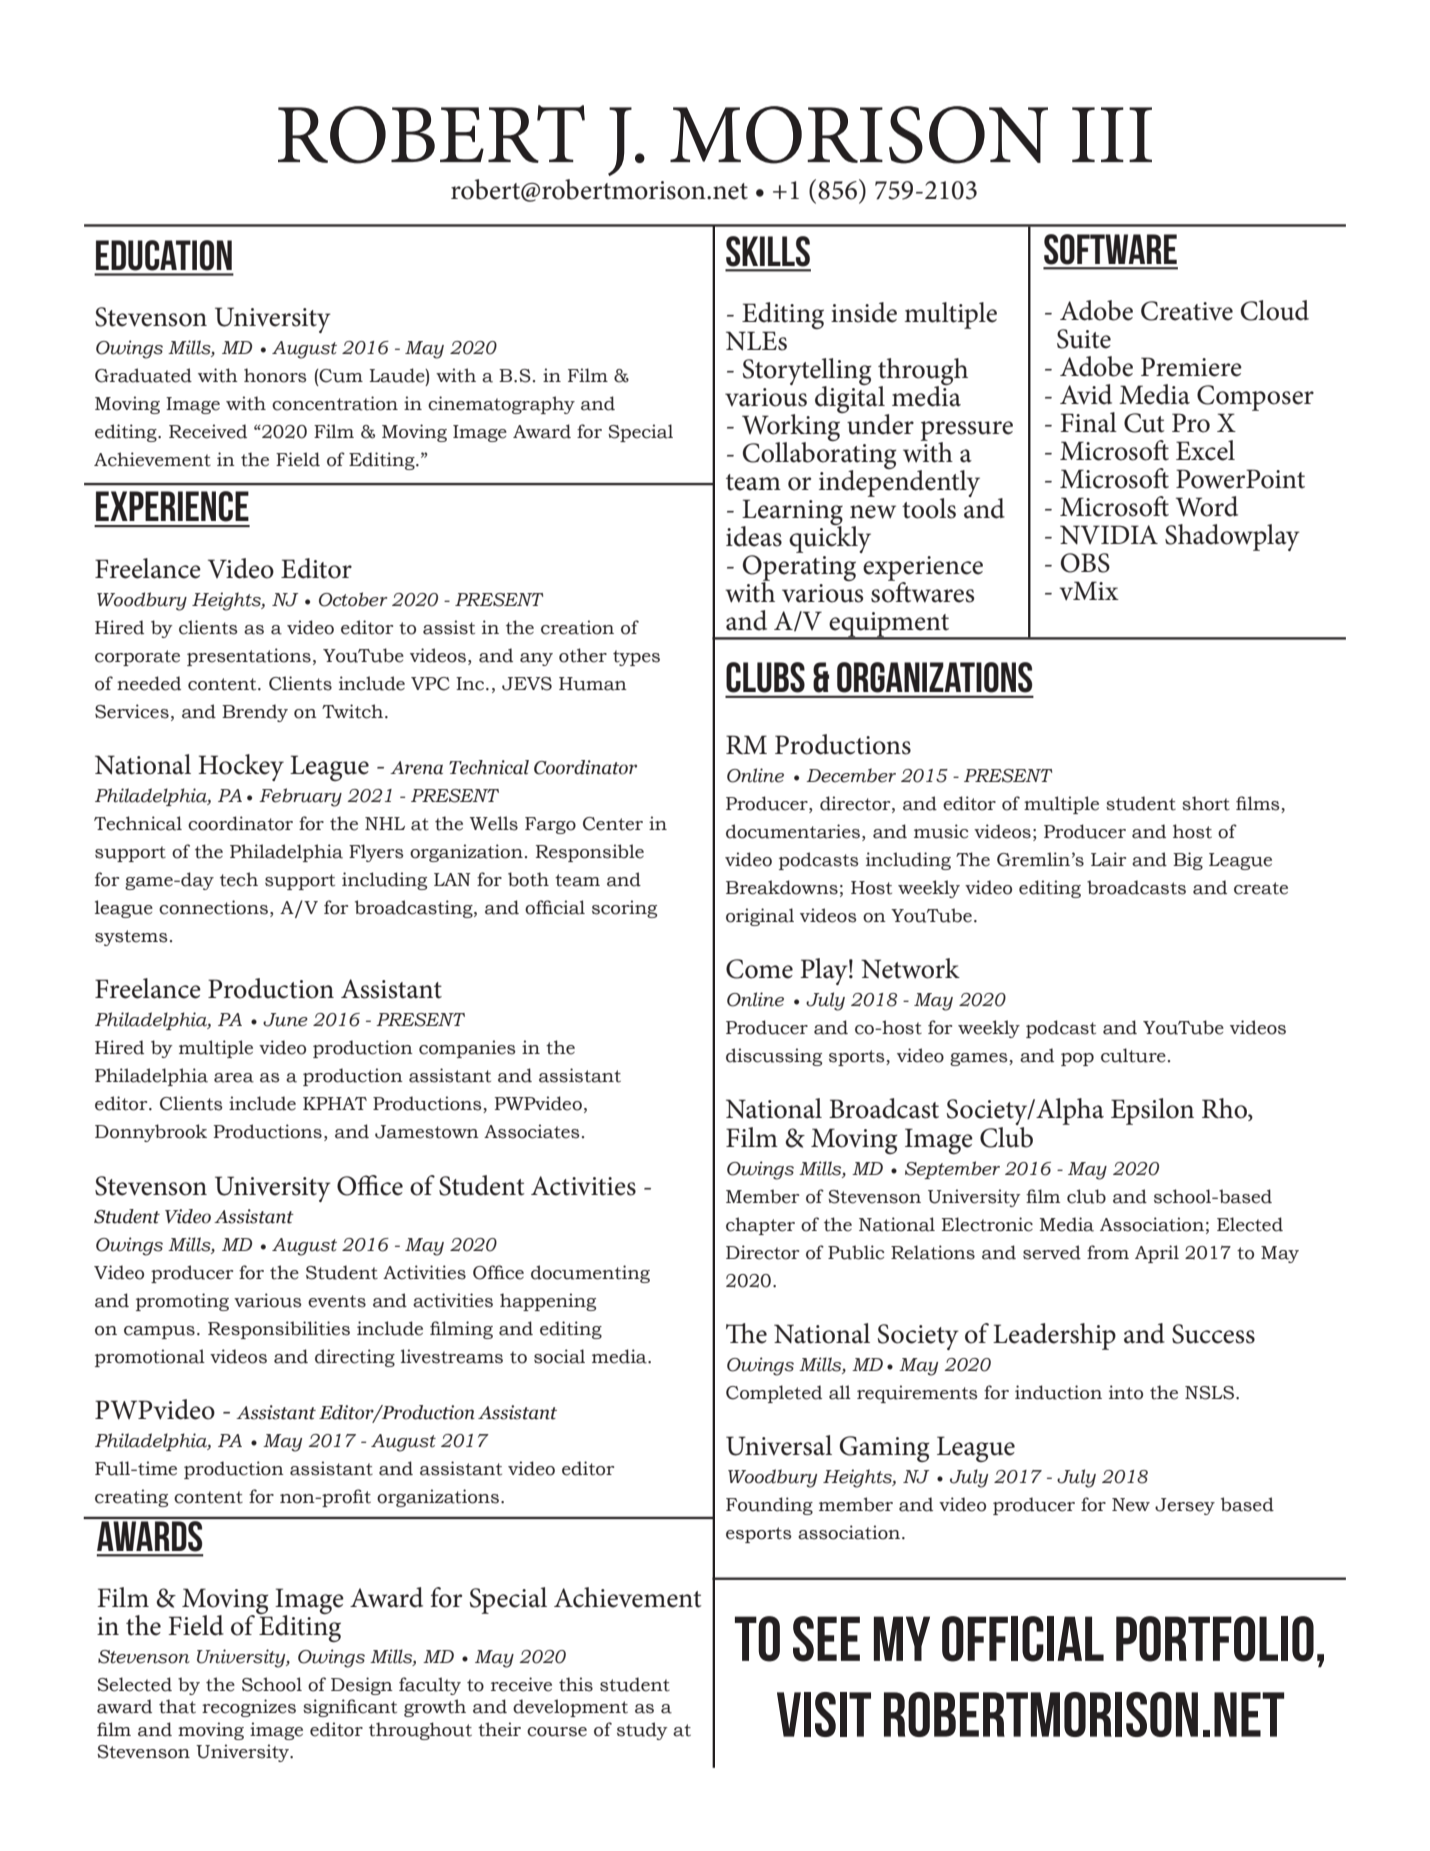 This page has height=1851, width=1430. Describe the element at coordinates (1215, 1639) in the page. I see `PORTFOLIO` at that location.
